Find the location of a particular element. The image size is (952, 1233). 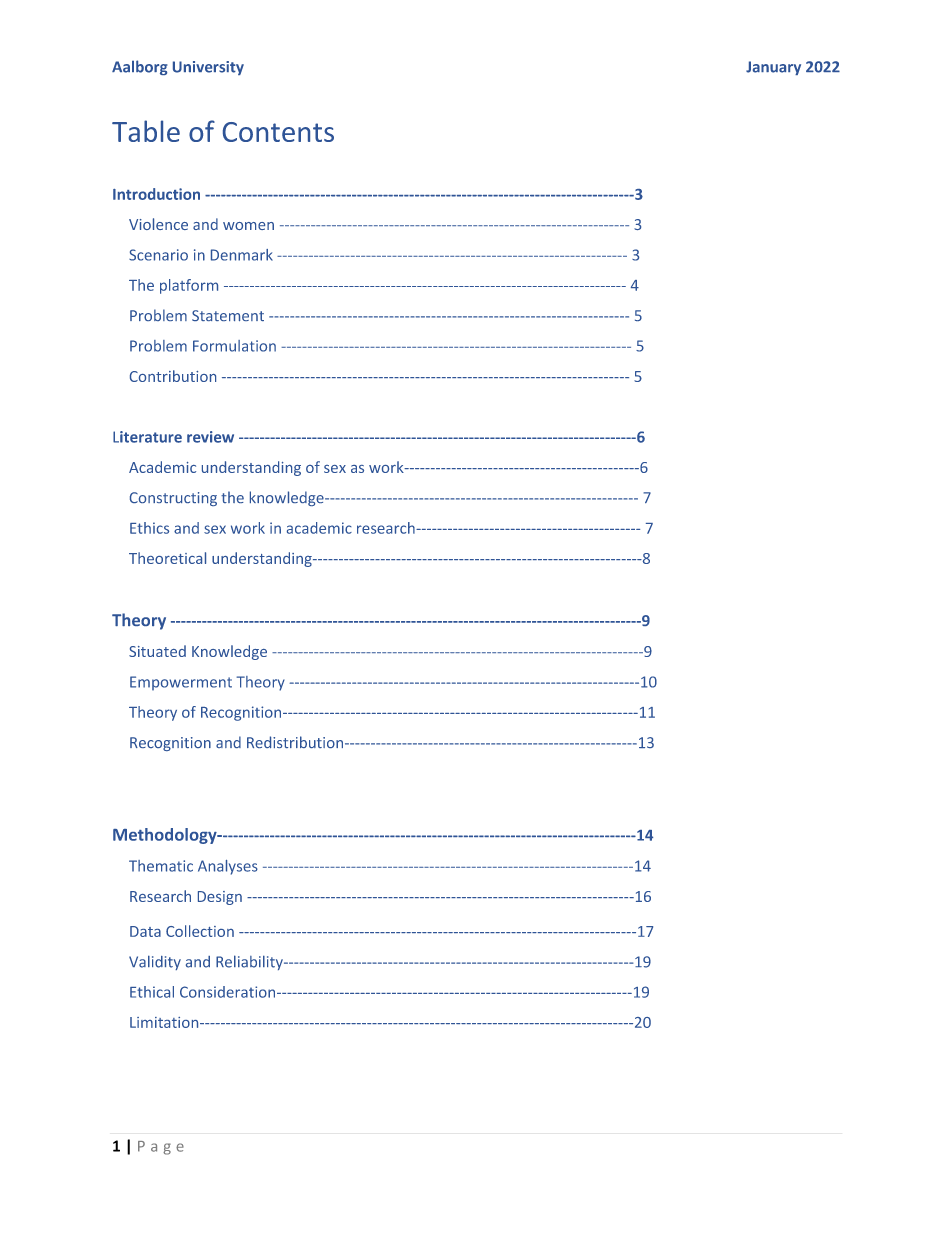

Formulation is located at coordinates (234, 346).
